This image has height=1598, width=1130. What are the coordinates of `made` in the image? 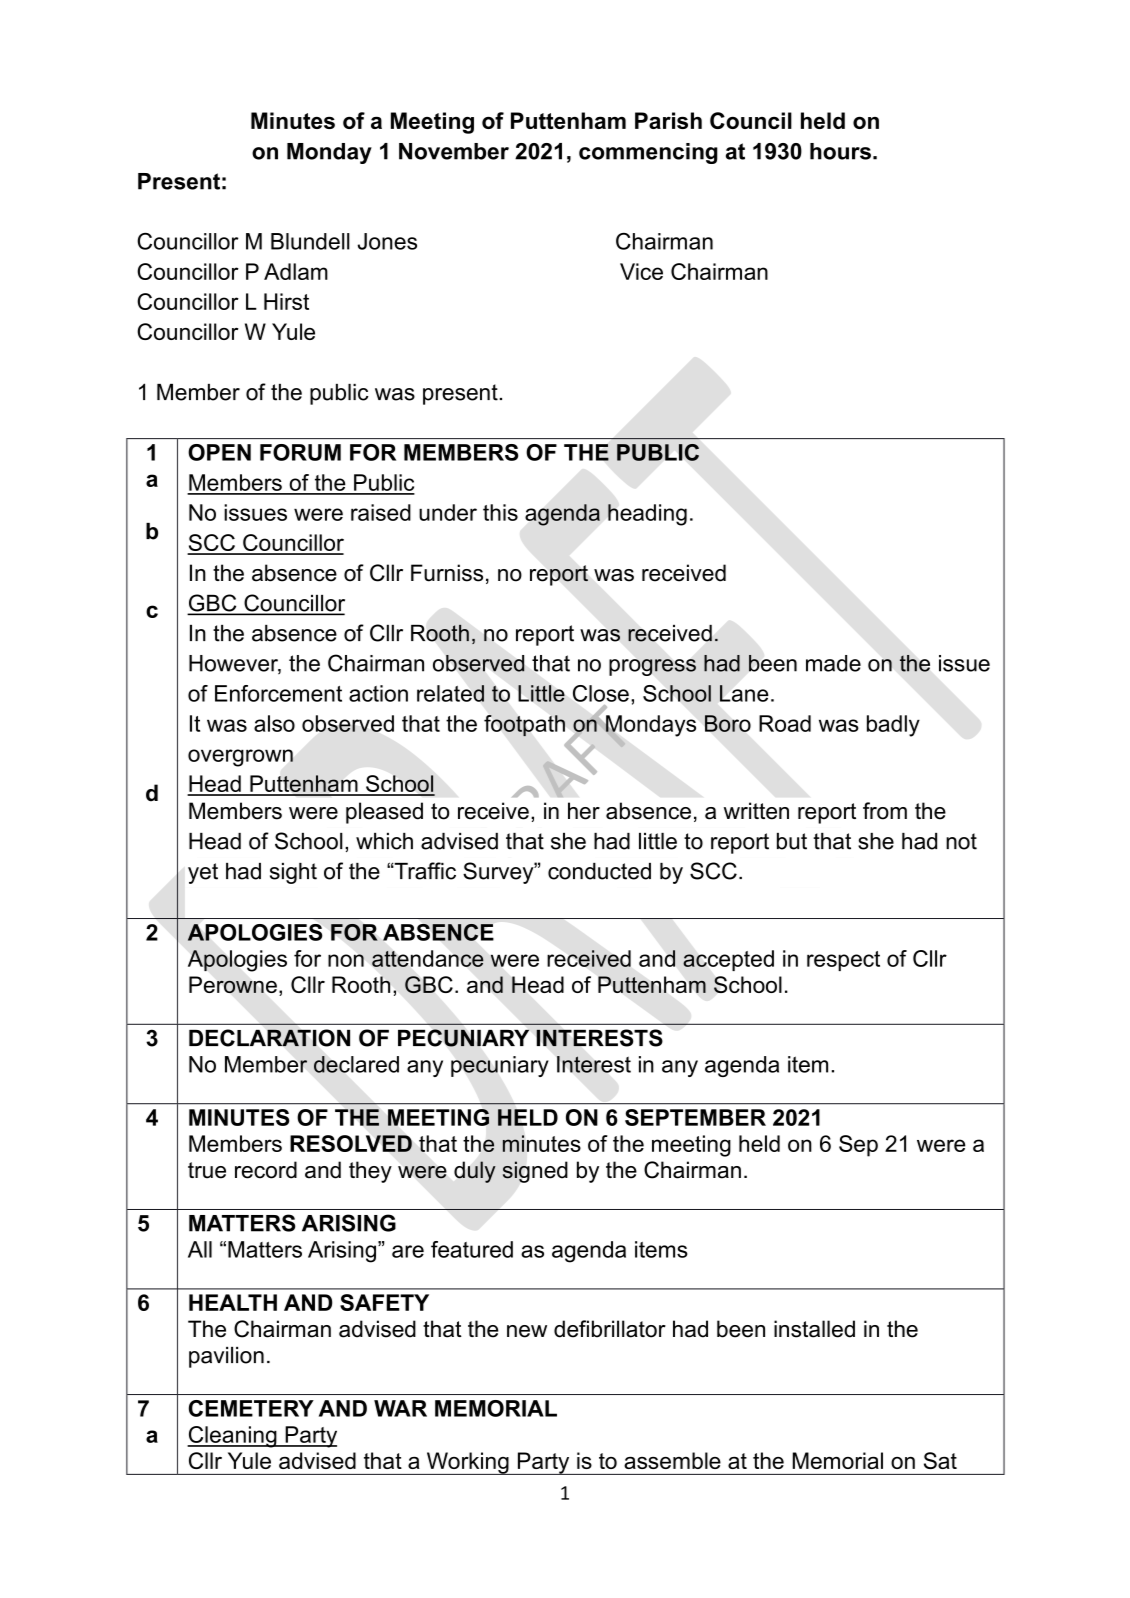 It's located at (833, 663).
